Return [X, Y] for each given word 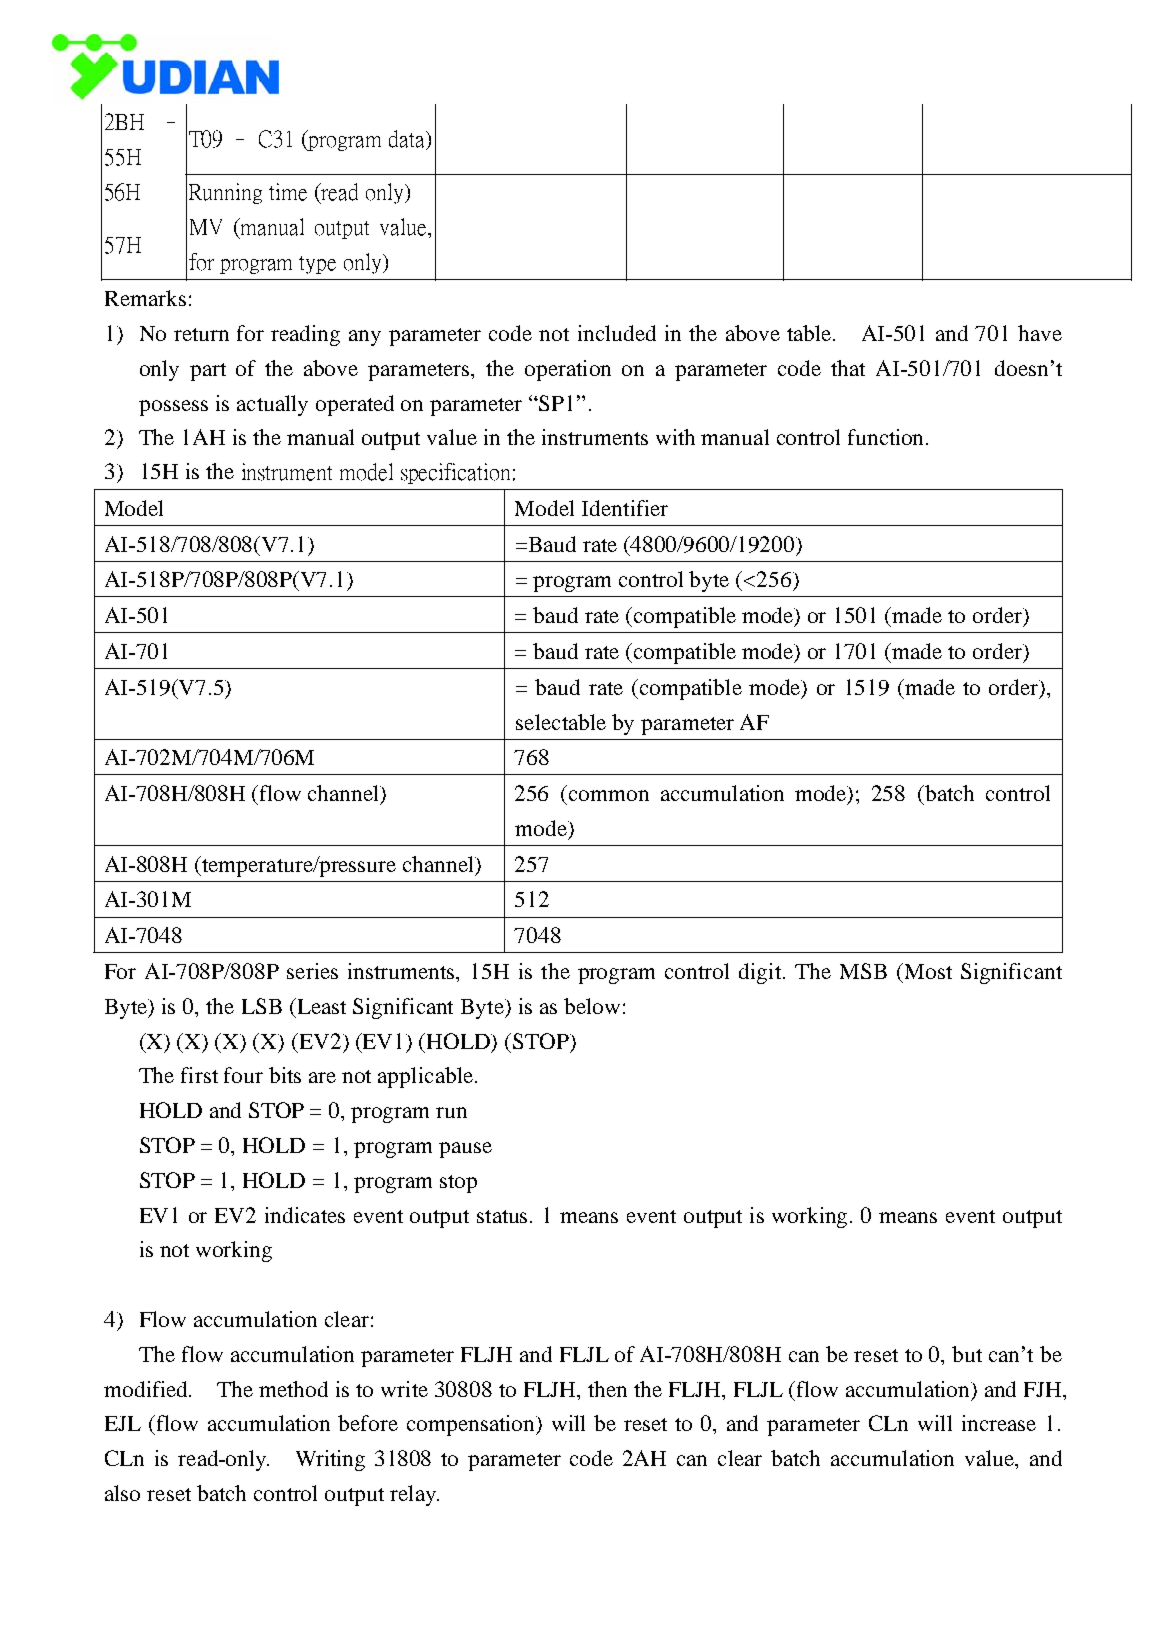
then [607, 1389]
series [312, 971]
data [408, 140]
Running [225, 193]
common [609, 795]
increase [999, 1423]
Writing [330, 1460]
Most [927, 971]
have [1040, 333]
